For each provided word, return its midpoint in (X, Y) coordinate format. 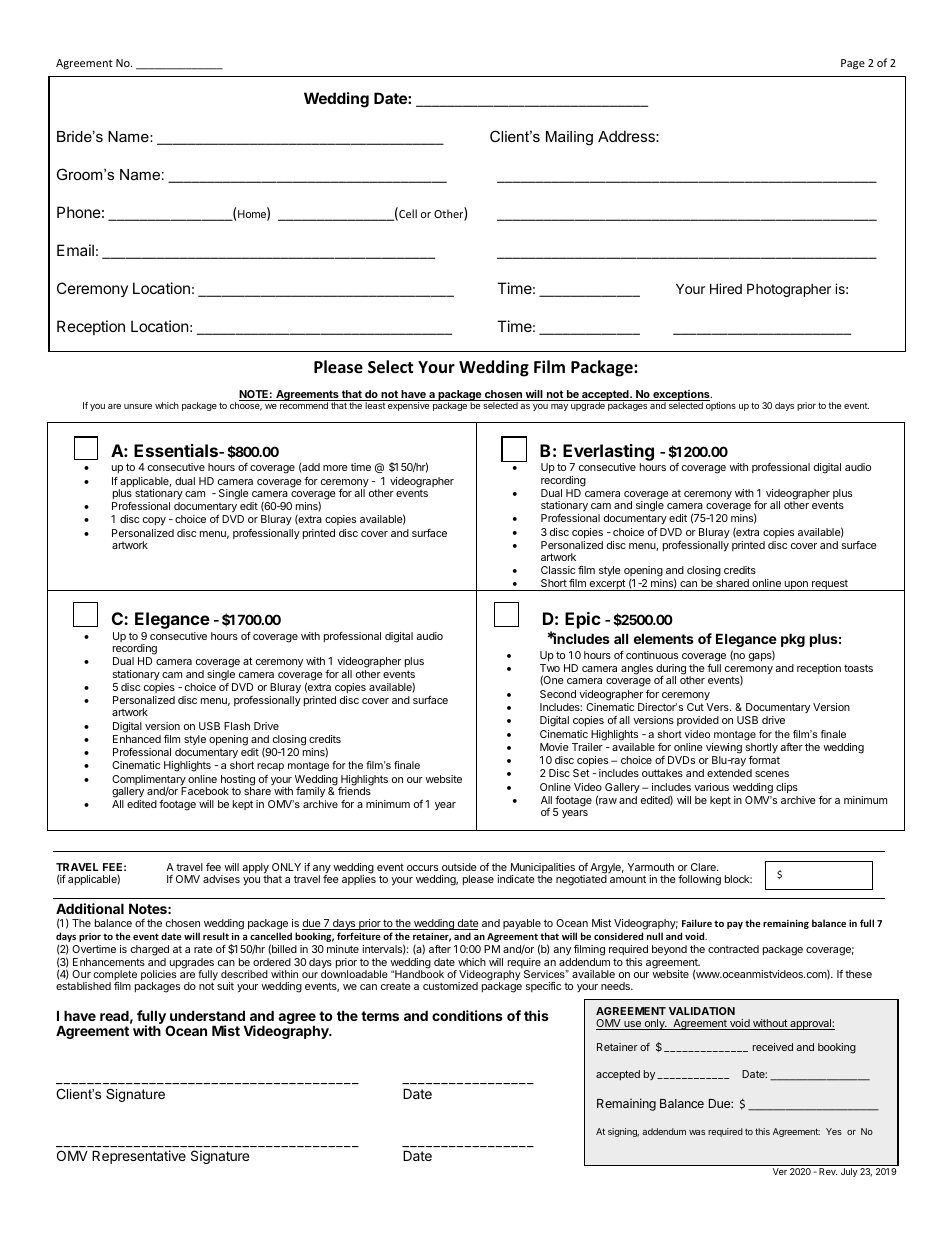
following (699, 880)
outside (459, 867)
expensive (409, 405)
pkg (793, 640)
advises (221, 879)
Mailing (569, 138)
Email (75, 250)
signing (623, 1132)
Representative (139, 1157)
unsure (138, 406)
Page (853, 64)
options (720, 405)
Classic (558, 570)
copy (154, 521)
